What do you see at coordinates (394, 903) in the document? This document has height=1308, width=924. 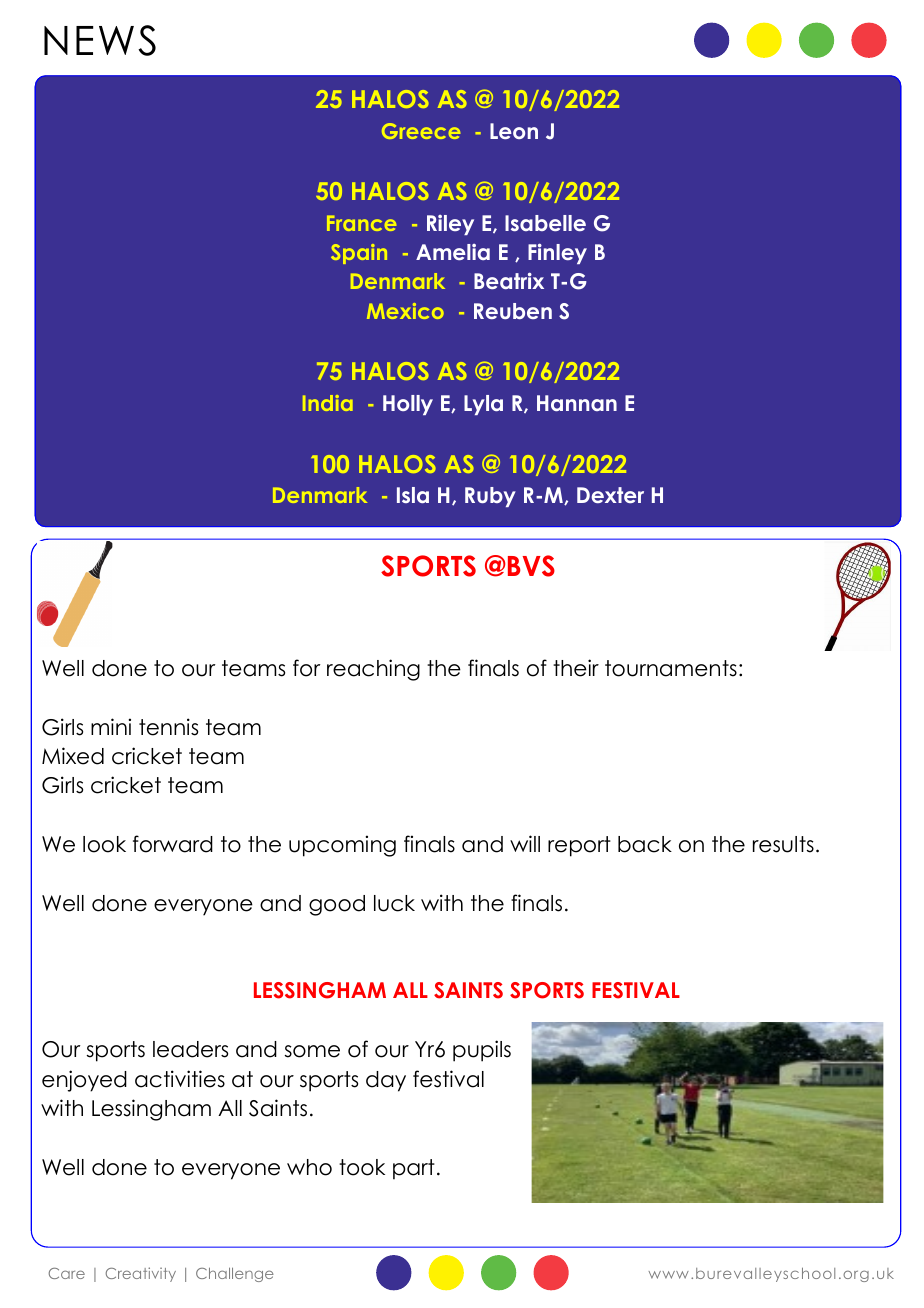 I see `luck` at bounding box center [394, 903].
